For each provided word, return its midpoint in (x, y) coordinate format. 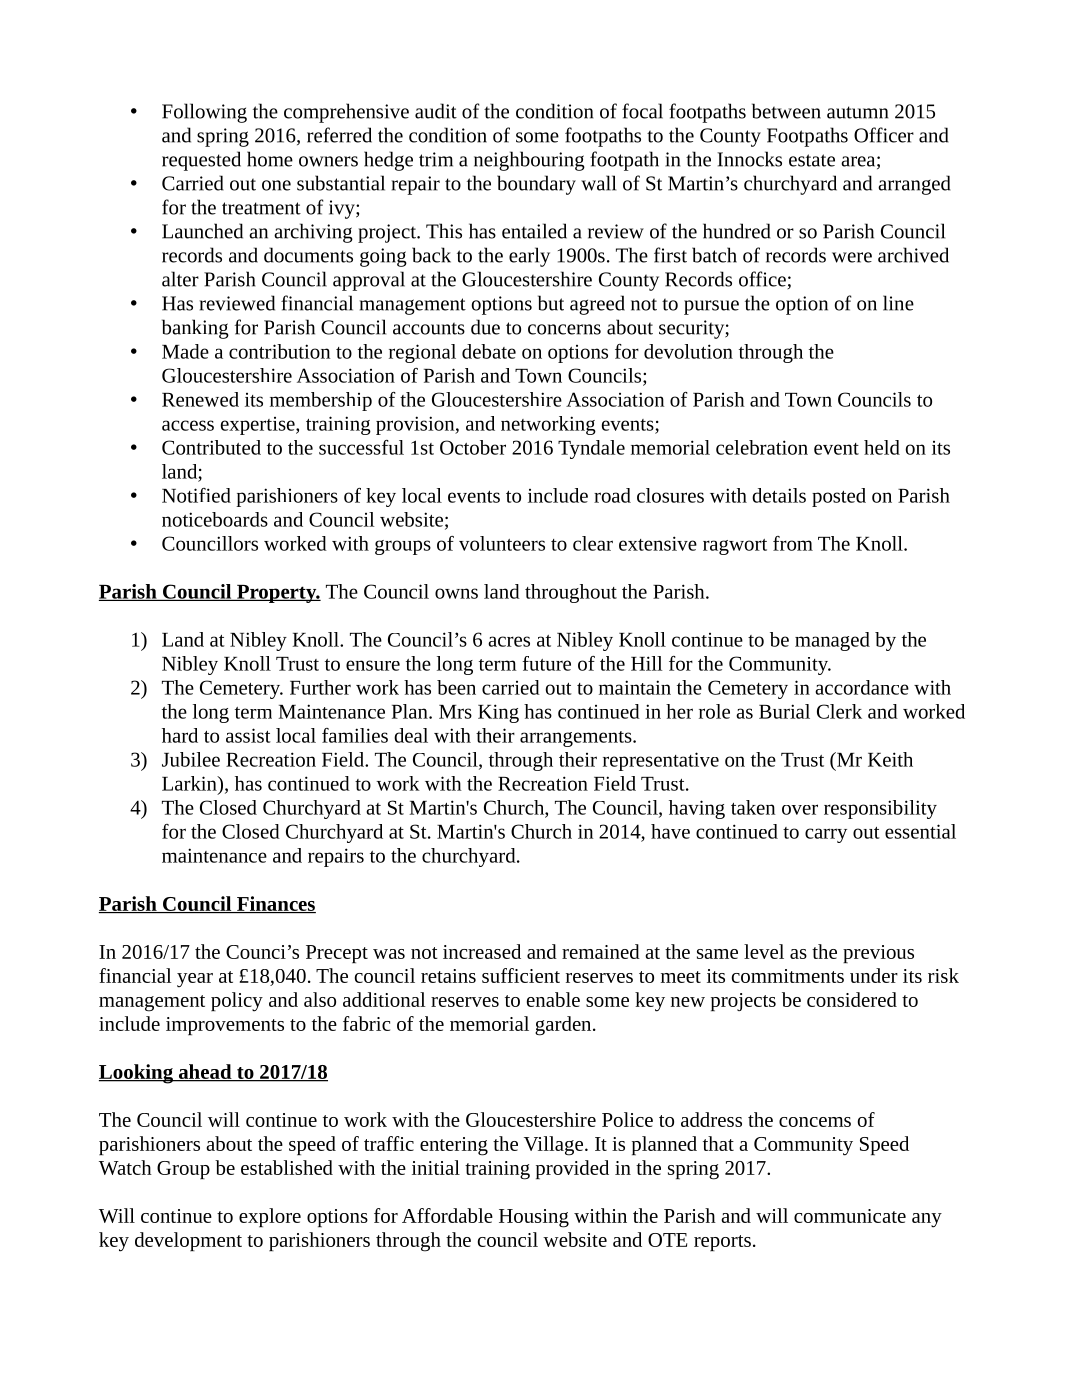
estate (812, 160)
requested (201, 161)
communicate (850, 1216)
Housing (534, 1218)
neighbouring (529, 161)
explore (270, 1217)
